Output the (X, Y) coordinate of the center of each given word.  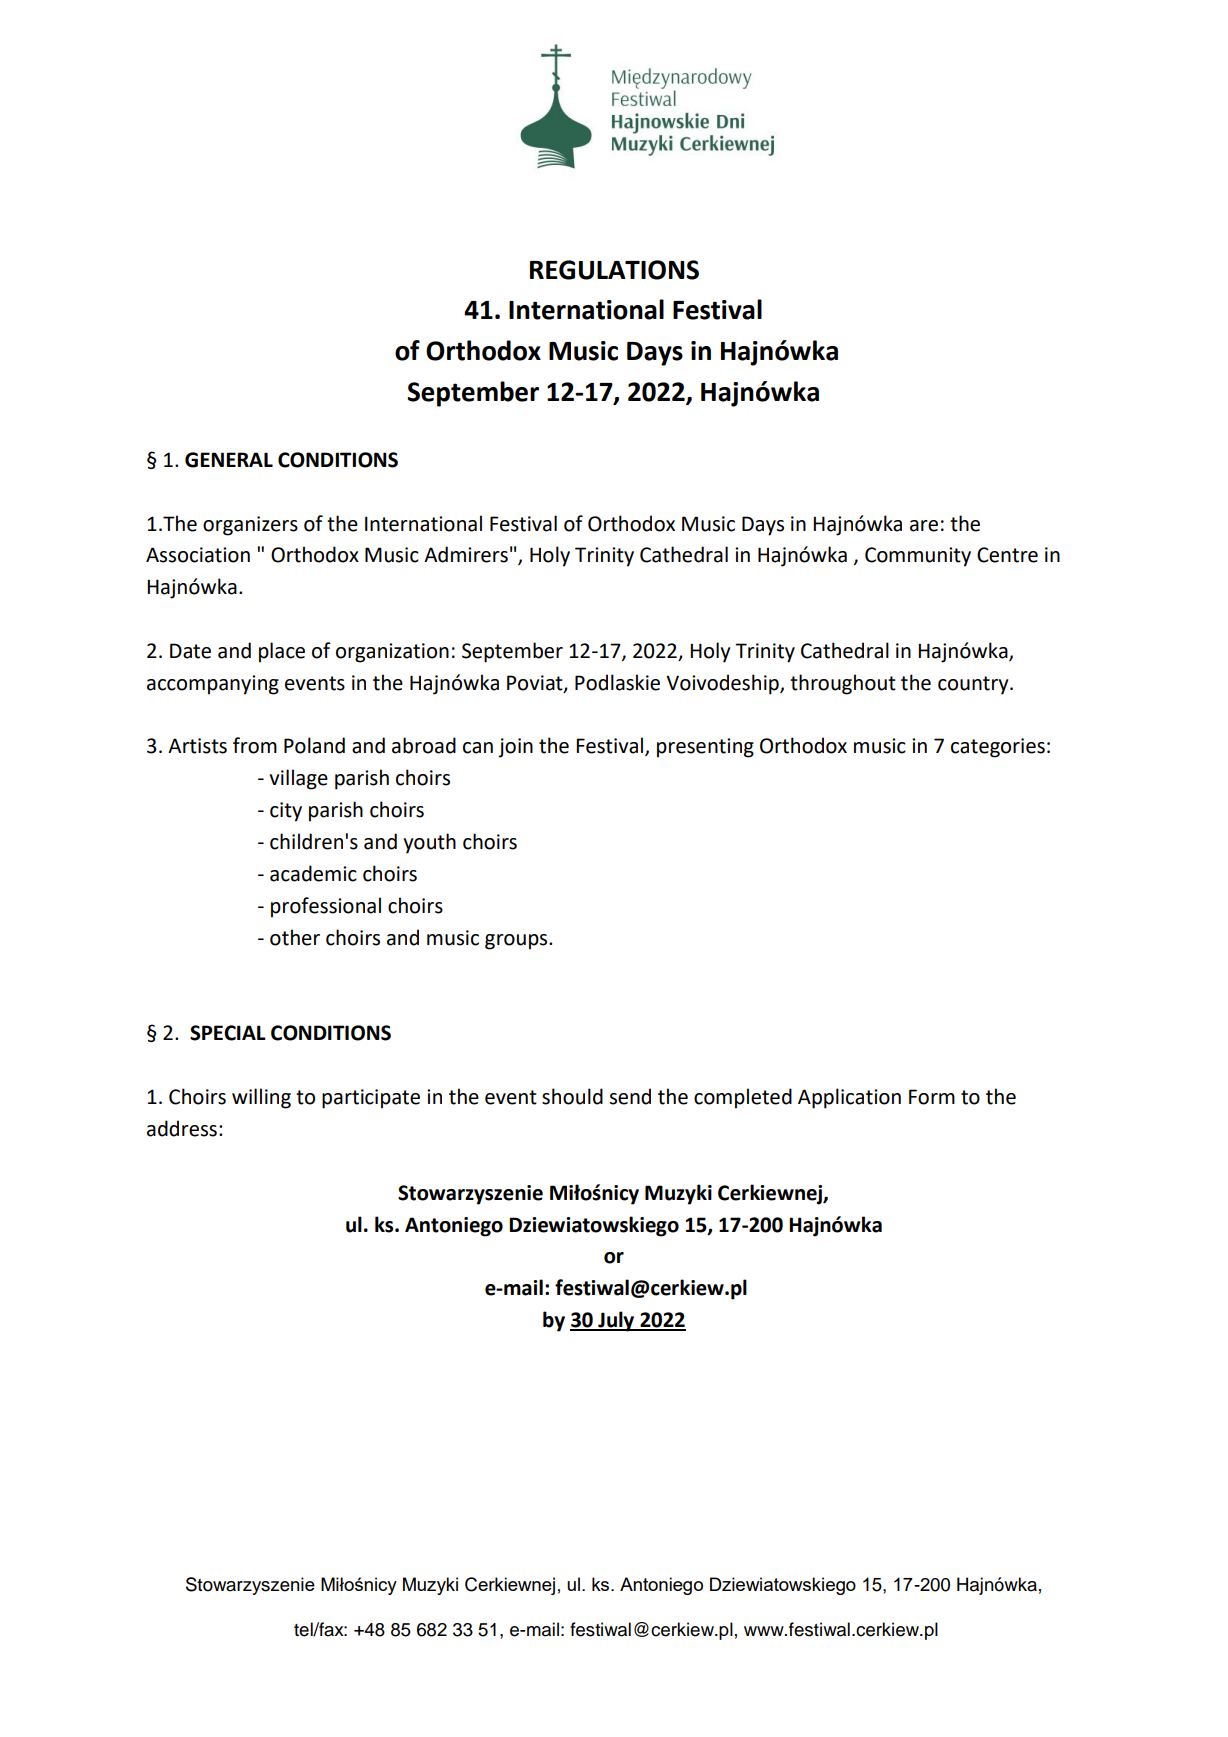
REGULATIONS (614, 270)
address (182, 1128)
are (924, 526)
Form (932, 1097)
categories (998, 748)
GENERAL (229, 460)
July (616, 1321)
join (515, 748)
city (286, 812)
